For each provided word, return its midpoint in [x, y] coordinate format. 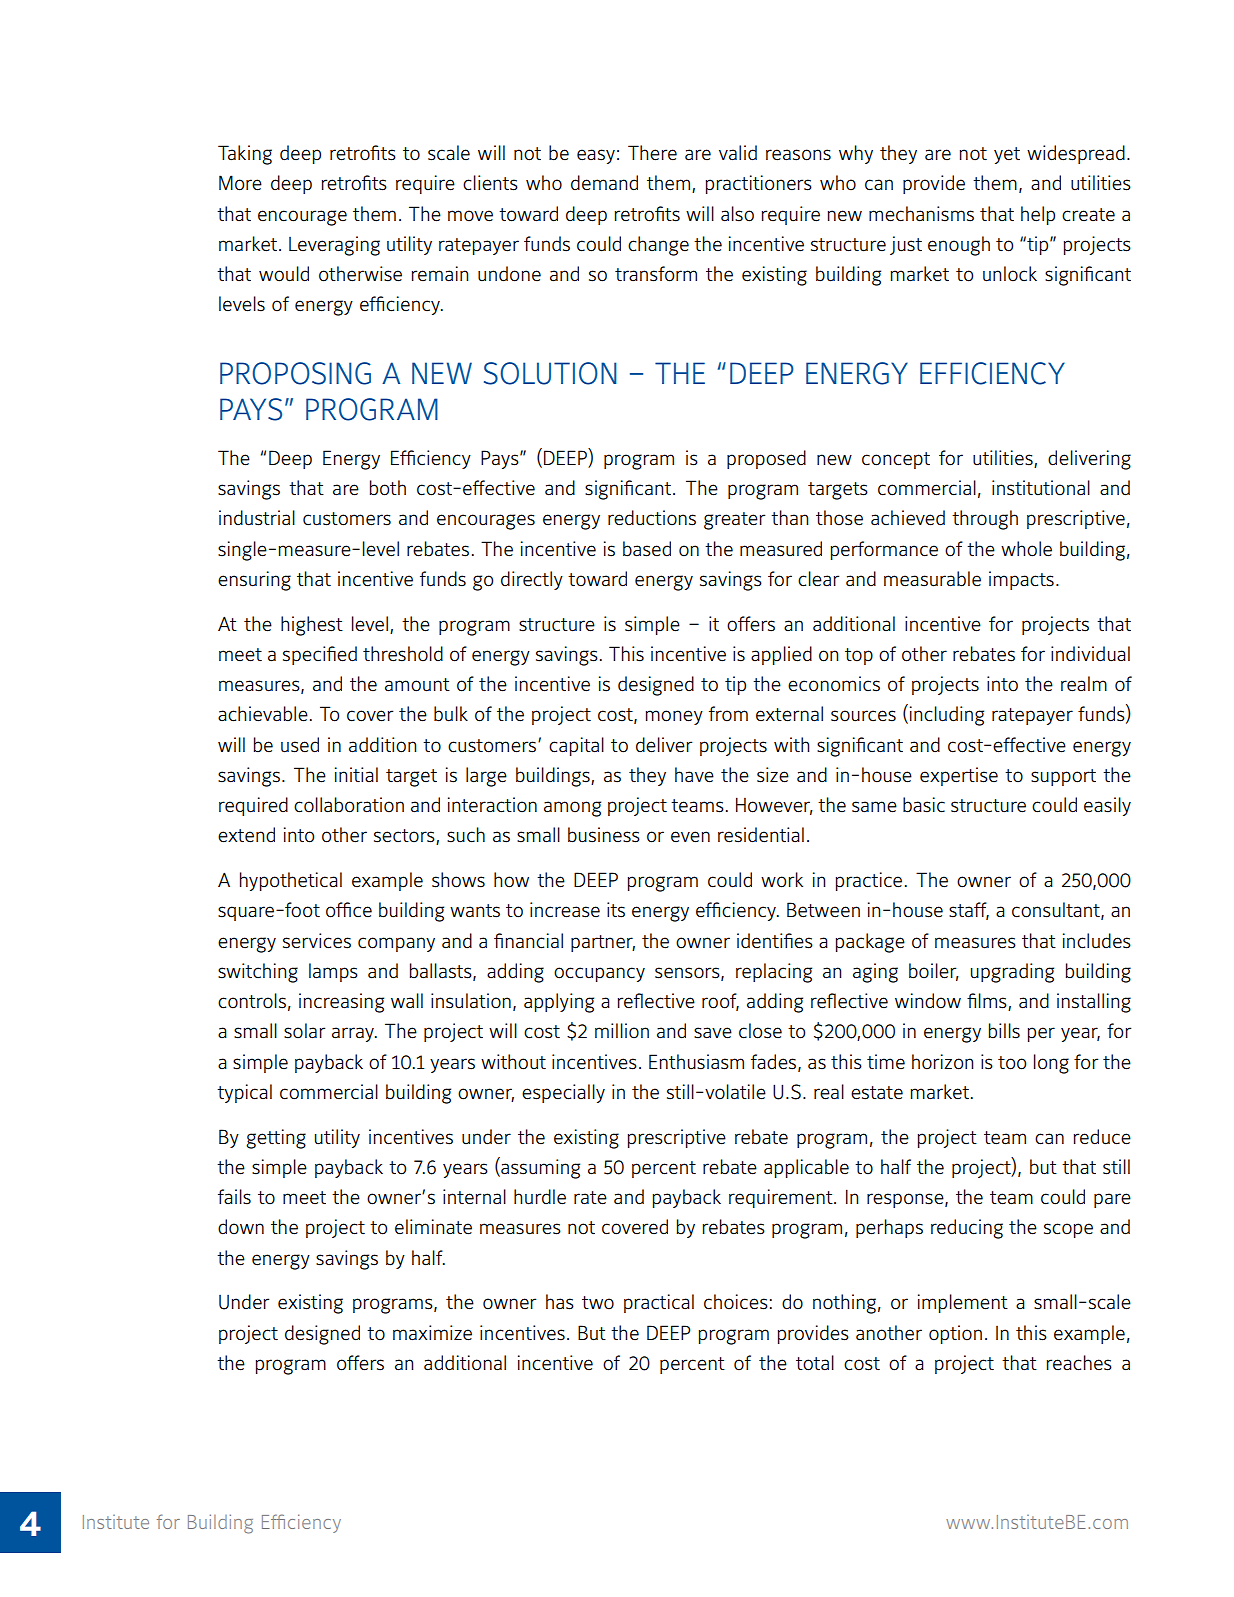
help [1038, 215]
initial [356, 774]
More [240, 183]
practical [659, 1303]
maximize [432, 1333]
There [652, 153]
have [694, 775]
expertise [959, 776]
